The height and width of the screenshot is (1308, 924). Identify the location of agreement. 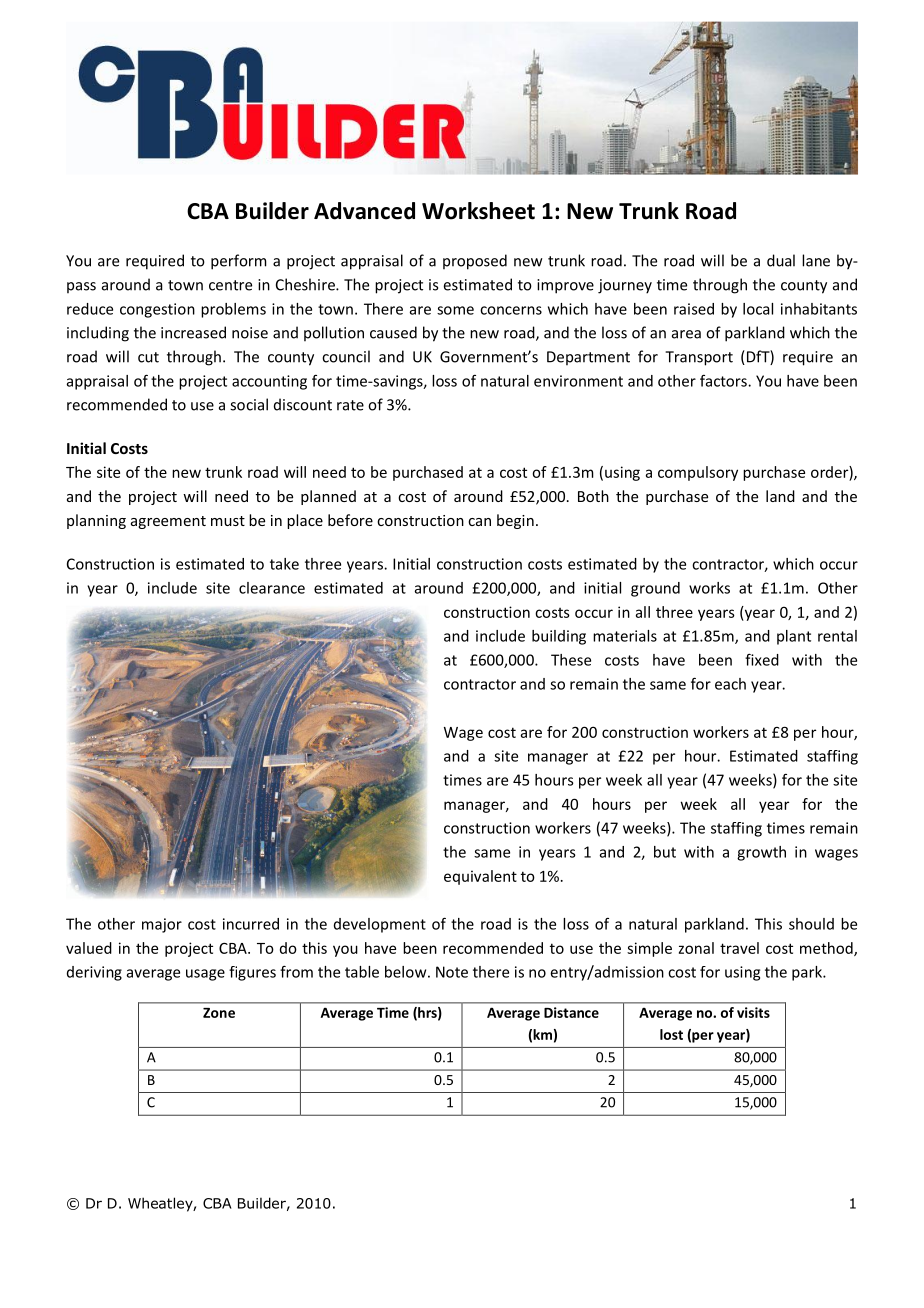
(168, 522).
